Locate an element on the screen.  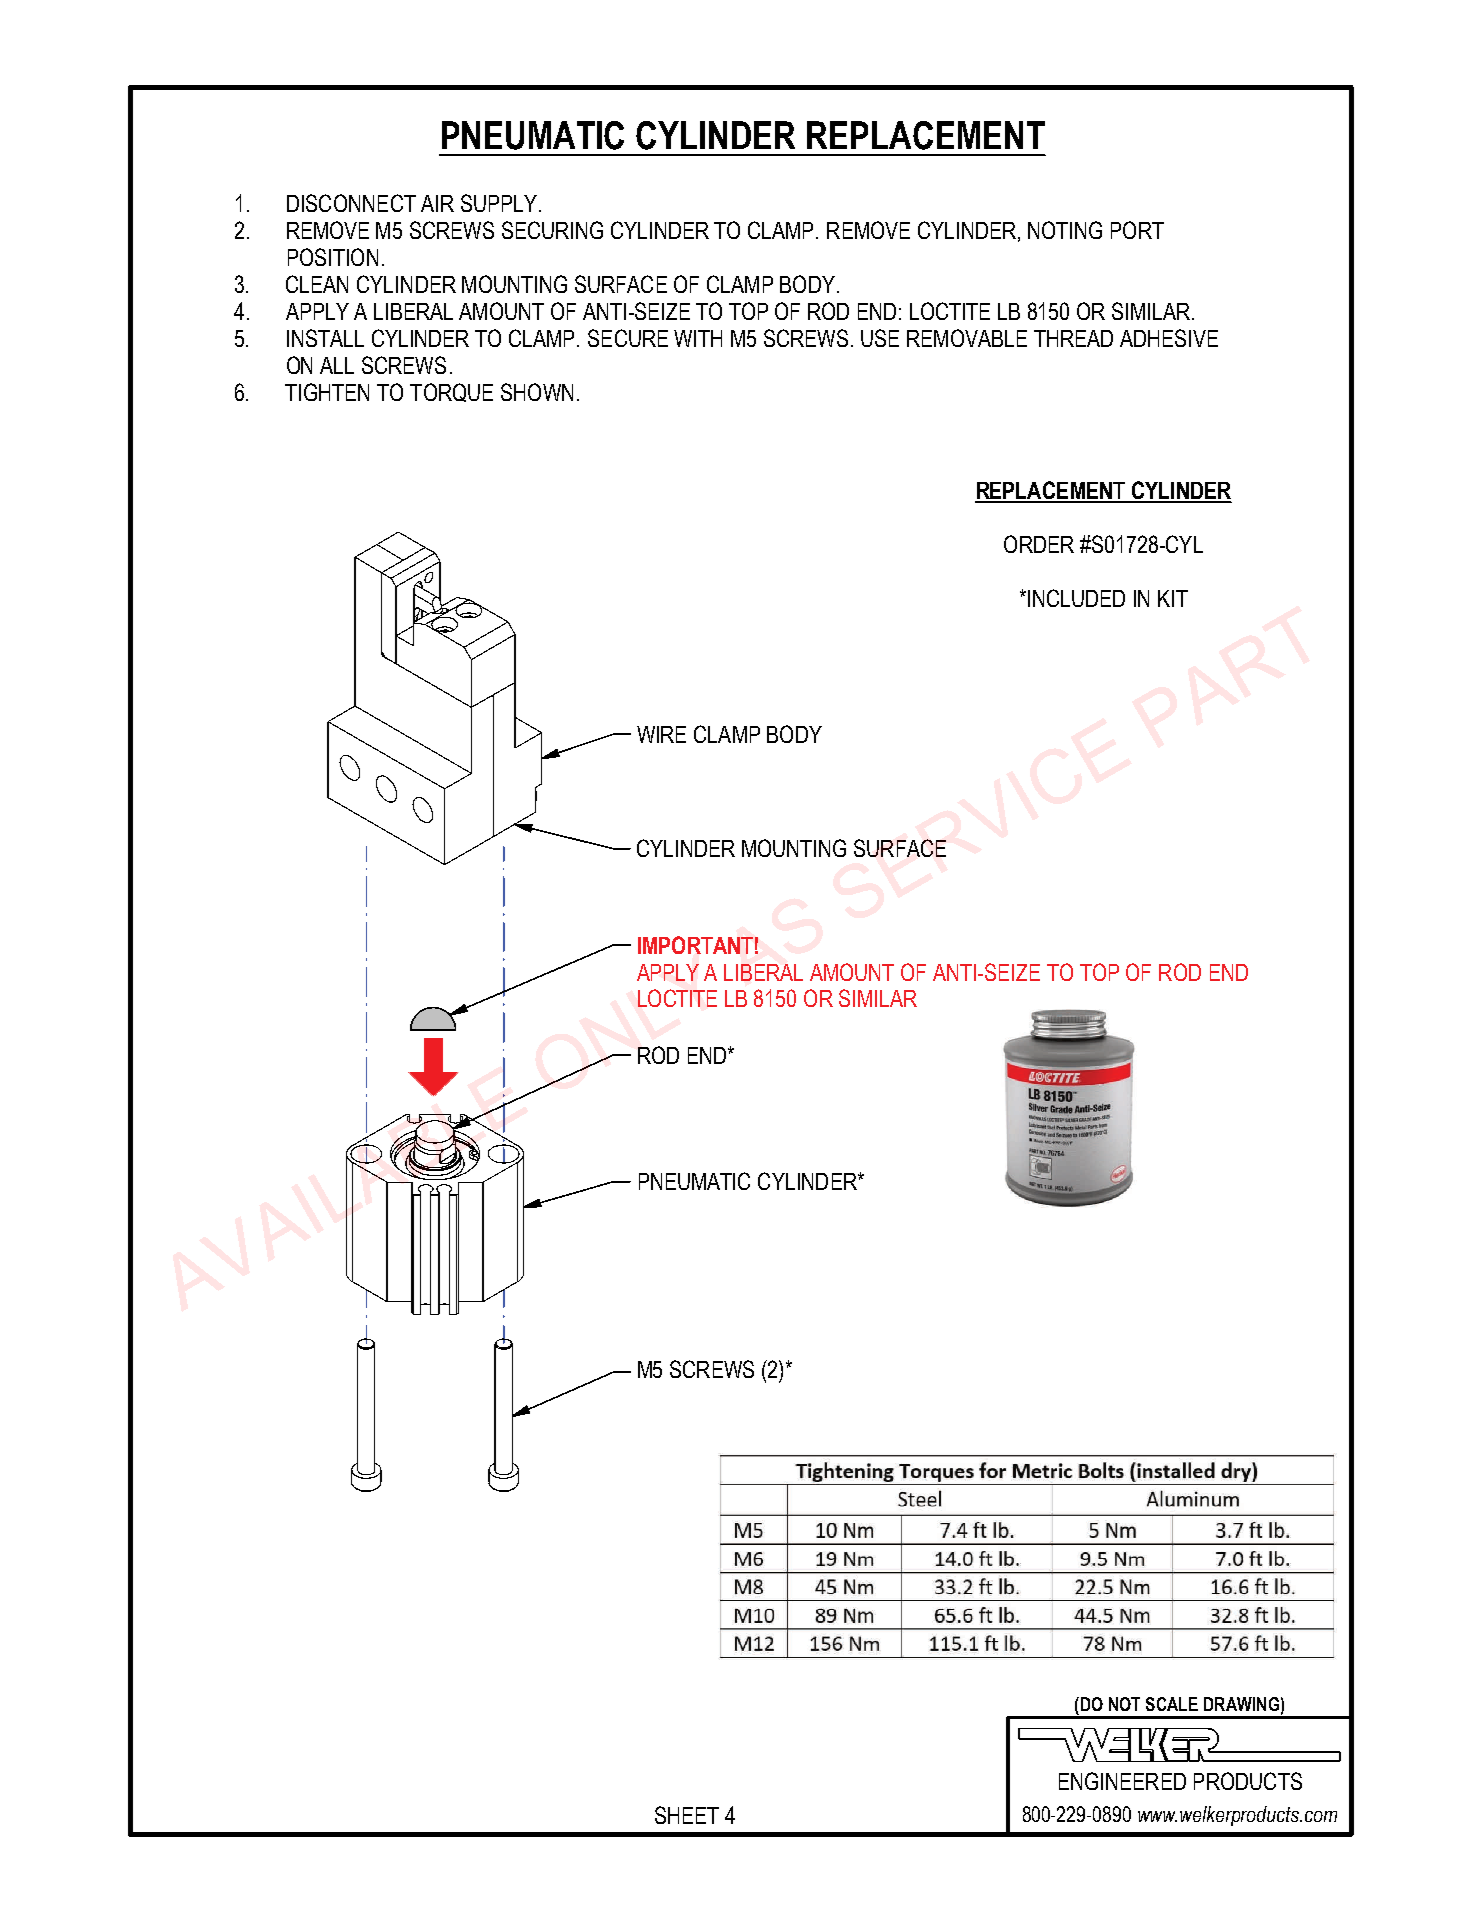
NOTING is located at coordinates (1065, 230).
